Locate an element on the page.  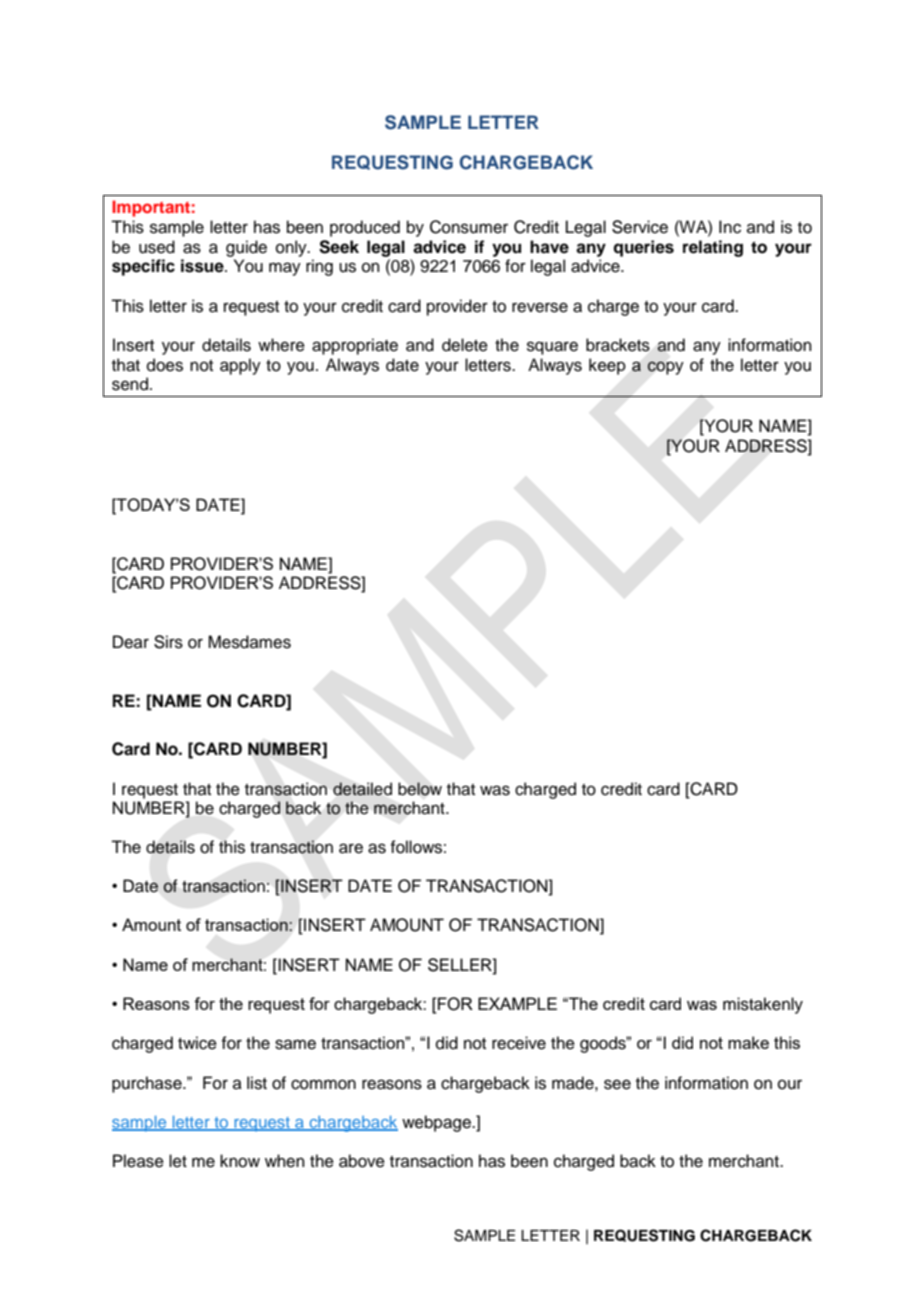
delete is located at coordinates (465, 345).
